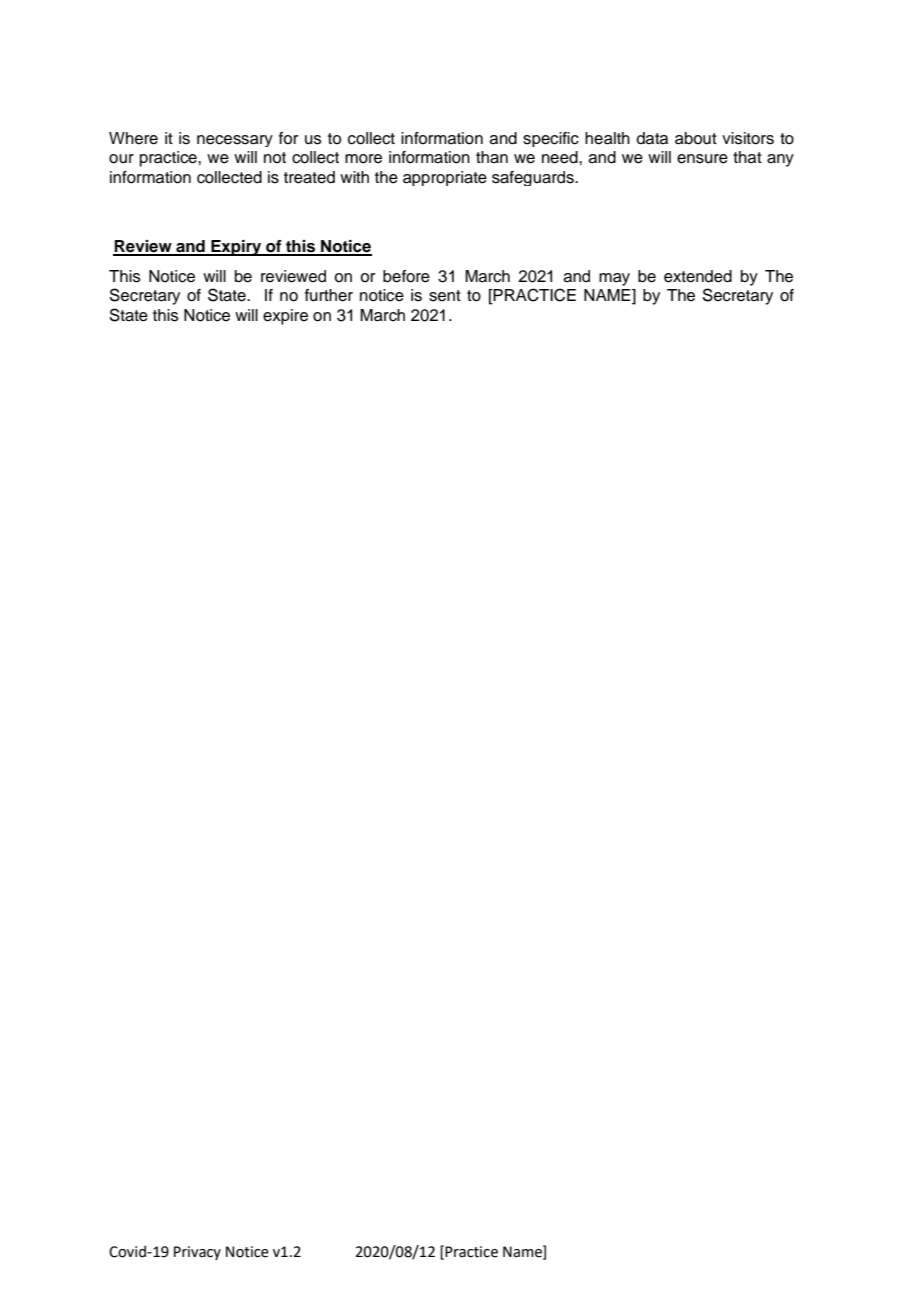 This document has height=1316, width=903. Describe the element at coordinates (702, 159) in the document. I see `ensure` at that location.
